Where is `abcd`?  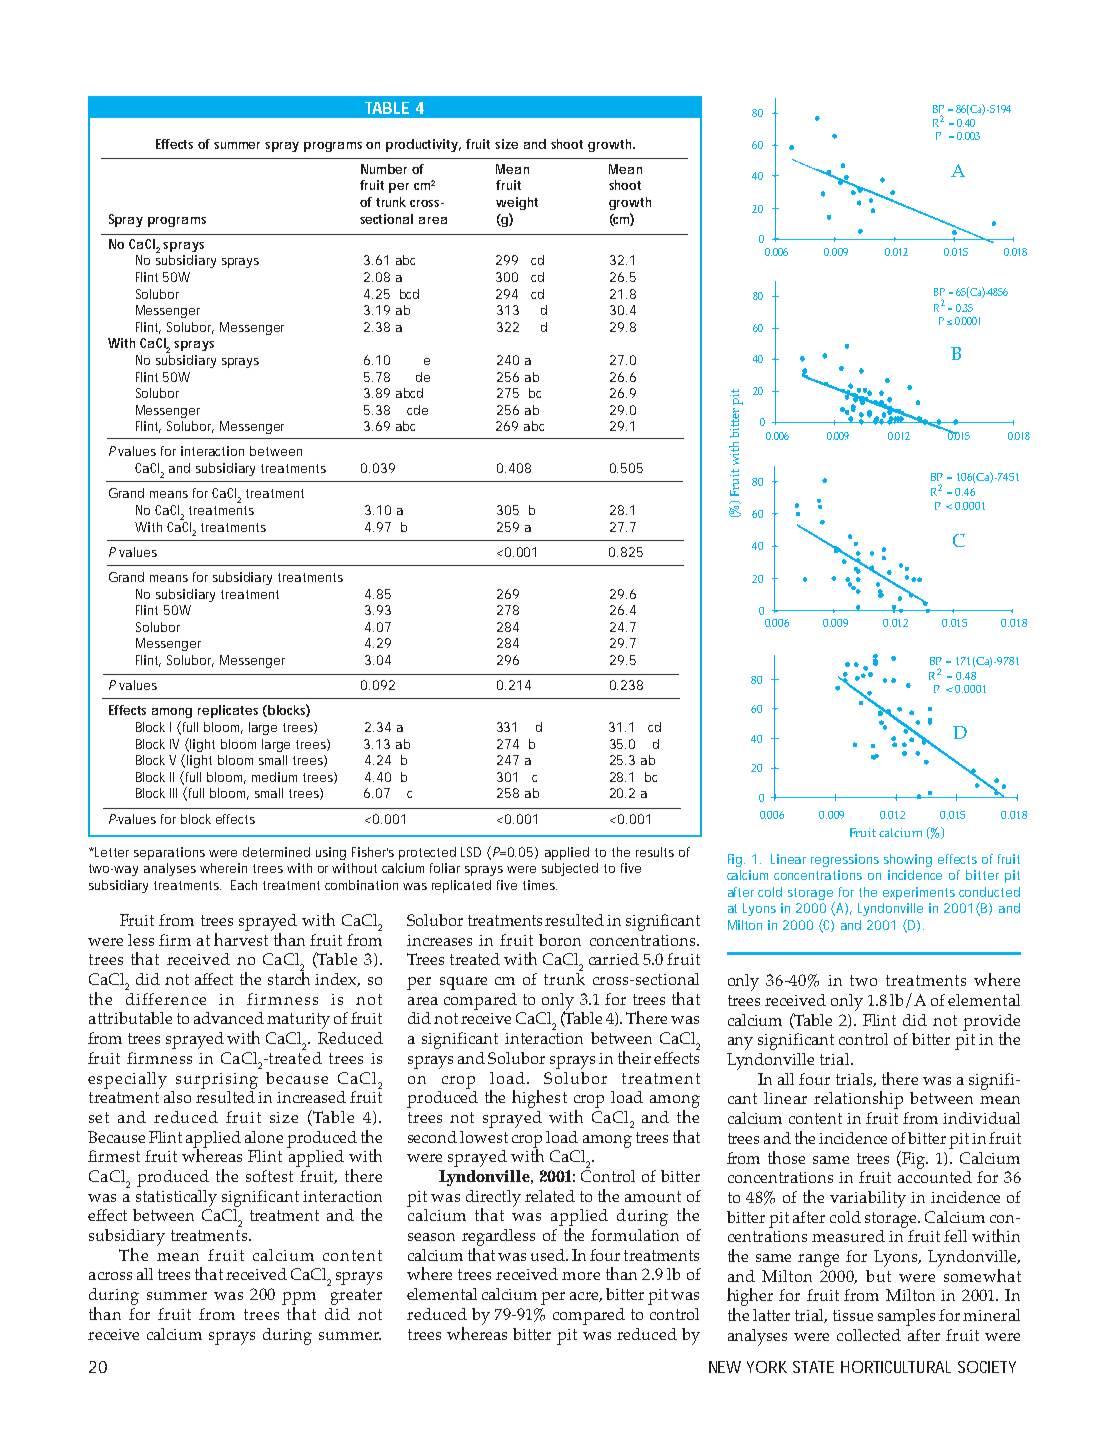 abcd is located at coordinates (409, 393).
